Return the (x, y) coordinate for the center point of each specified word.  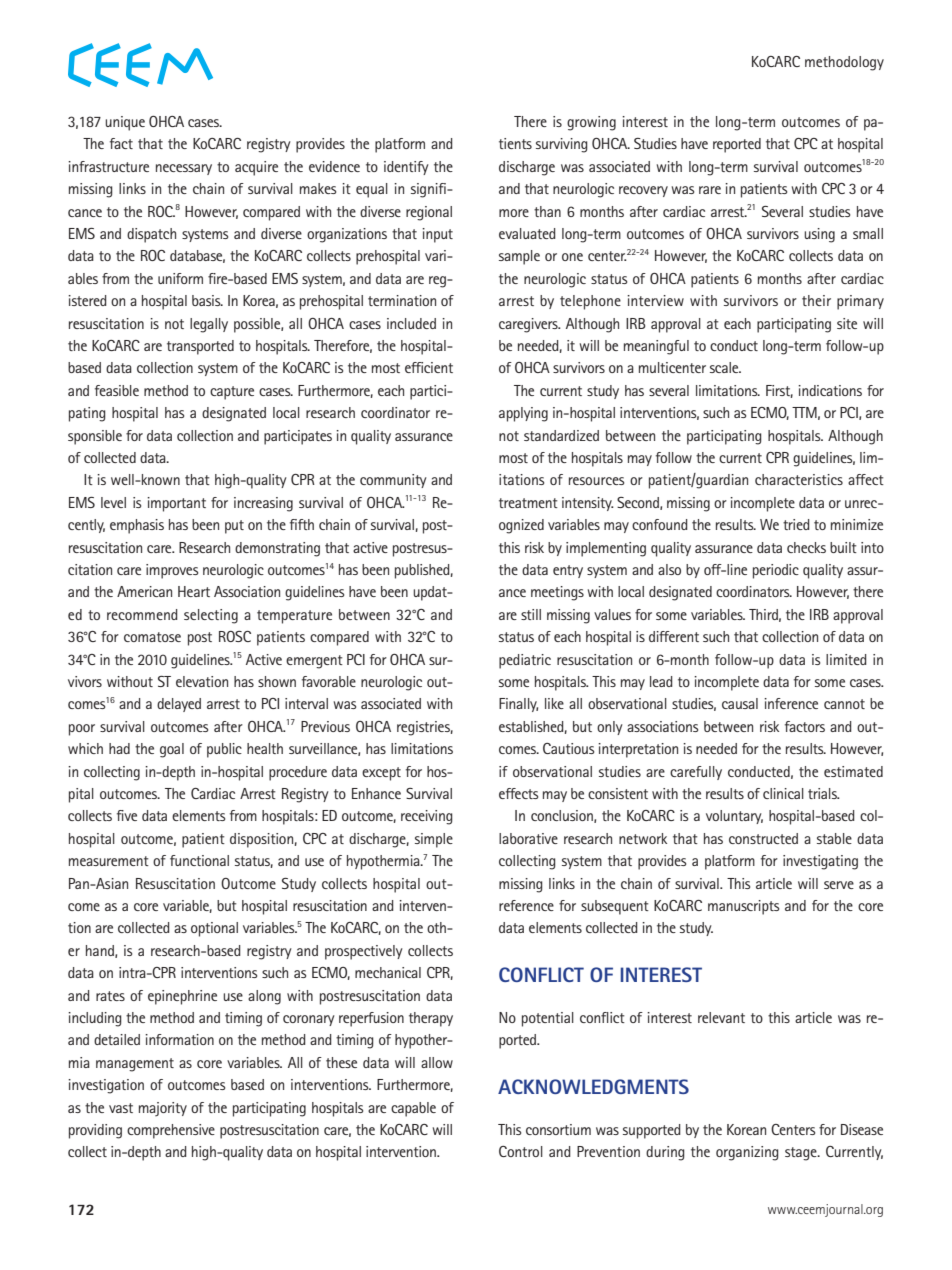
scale (725, 367)
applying (523, 414)
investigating (820, 862)
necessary (184, 169)
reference (526, 905)
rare (710, 190)
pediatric (525, 661)
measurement (109, 861)
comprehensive (171, 1131)
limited (846, 659)
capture (232, 393)
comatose (152, 637)
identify (406, 168)
